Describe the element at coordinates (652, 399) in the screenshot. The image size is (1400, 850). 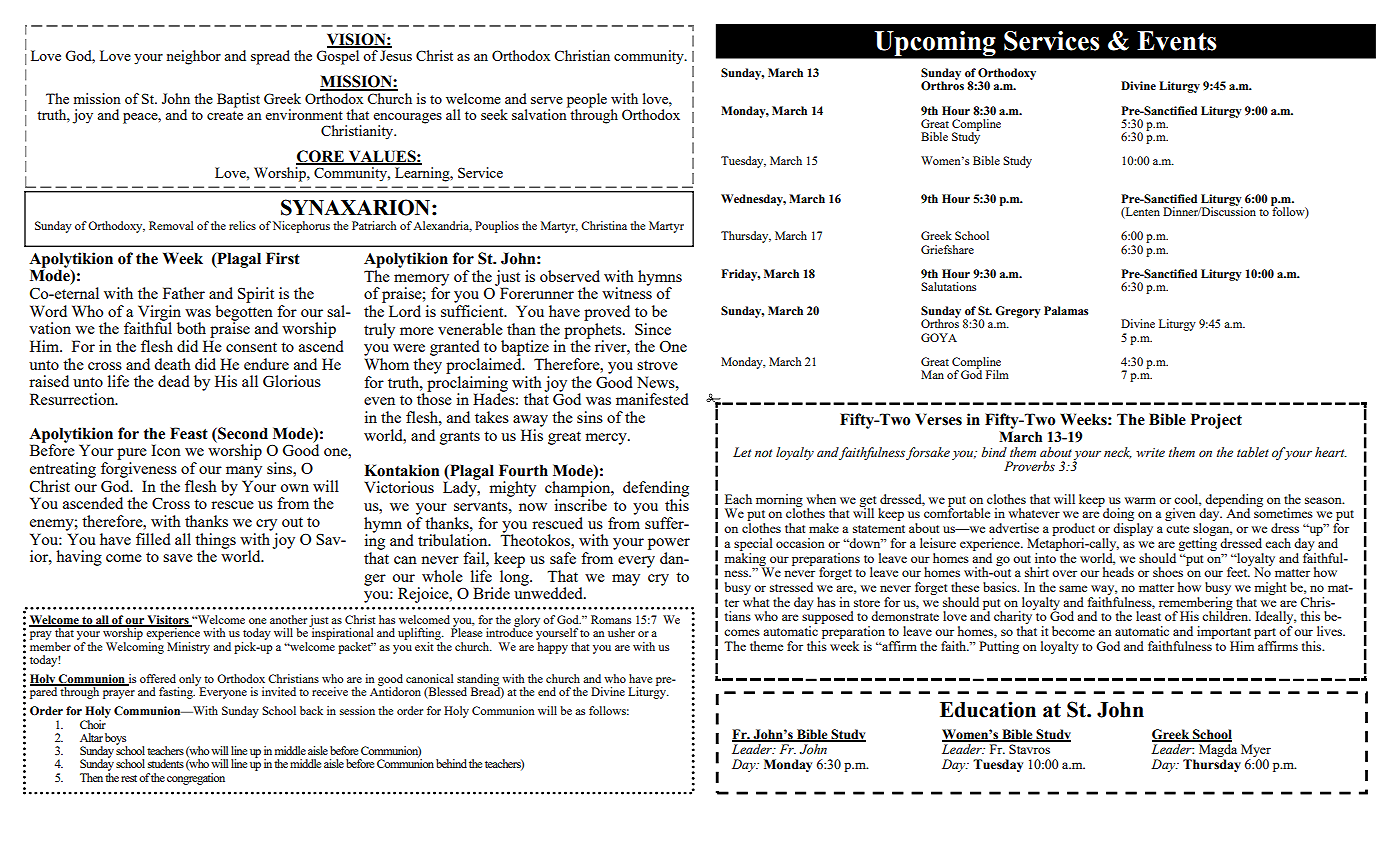
I see `manifested` at that location.
